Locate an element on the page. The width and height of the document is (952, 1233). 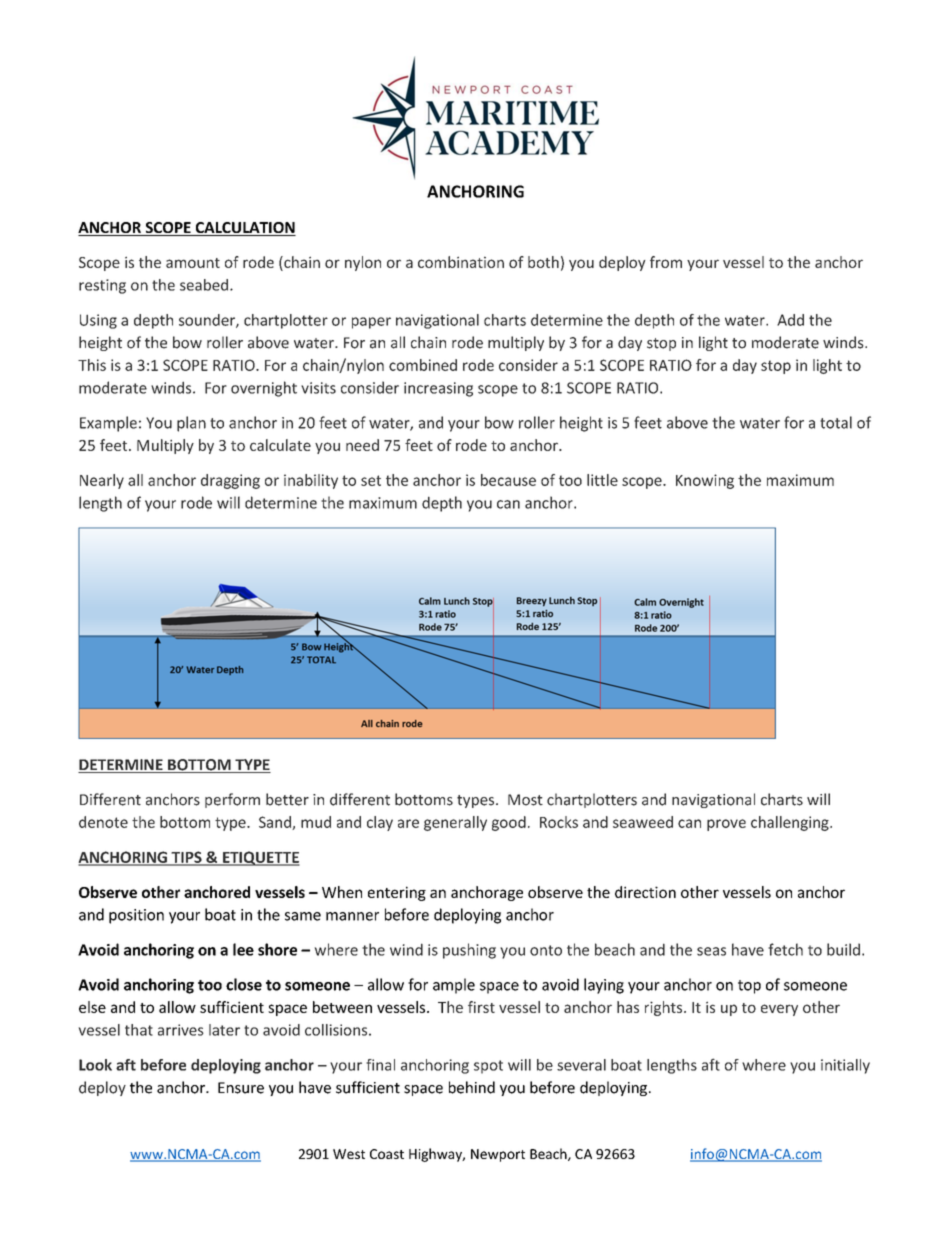
amount is located at coordinates (193, 263).
